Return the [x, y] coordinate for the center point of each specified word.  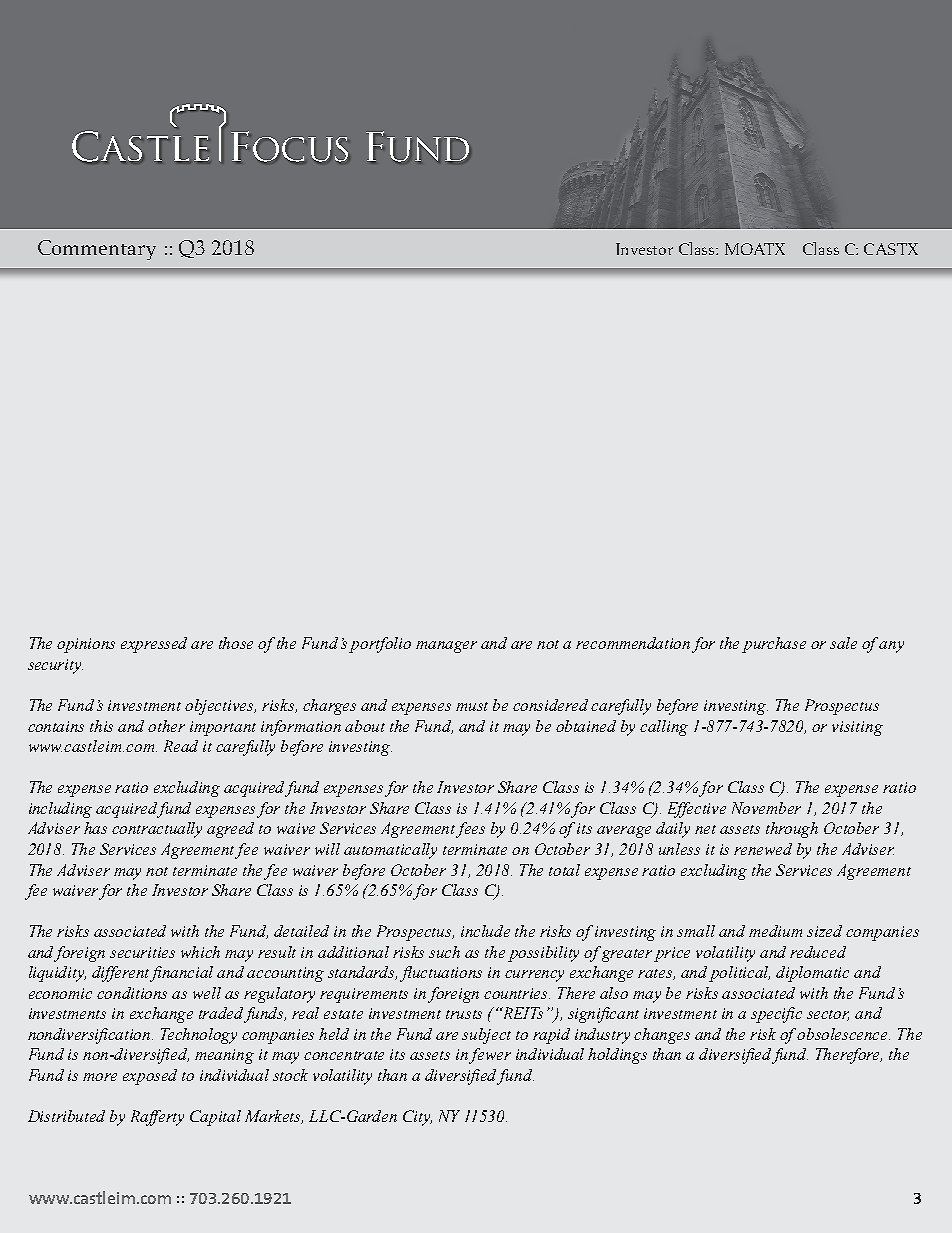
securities [142, 952]
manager [446, 647]
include [485, 931]
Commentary [97, 250]
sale [843, 643]
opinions [86, 645]
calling [664, 728]
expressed [154, 645]
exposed [150, 1077]
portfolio [380, 645]
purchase [774, 645]
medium [775, 931]
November [766, 808]
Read [181, 746]
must [472, 706]
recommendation [633, 643]
